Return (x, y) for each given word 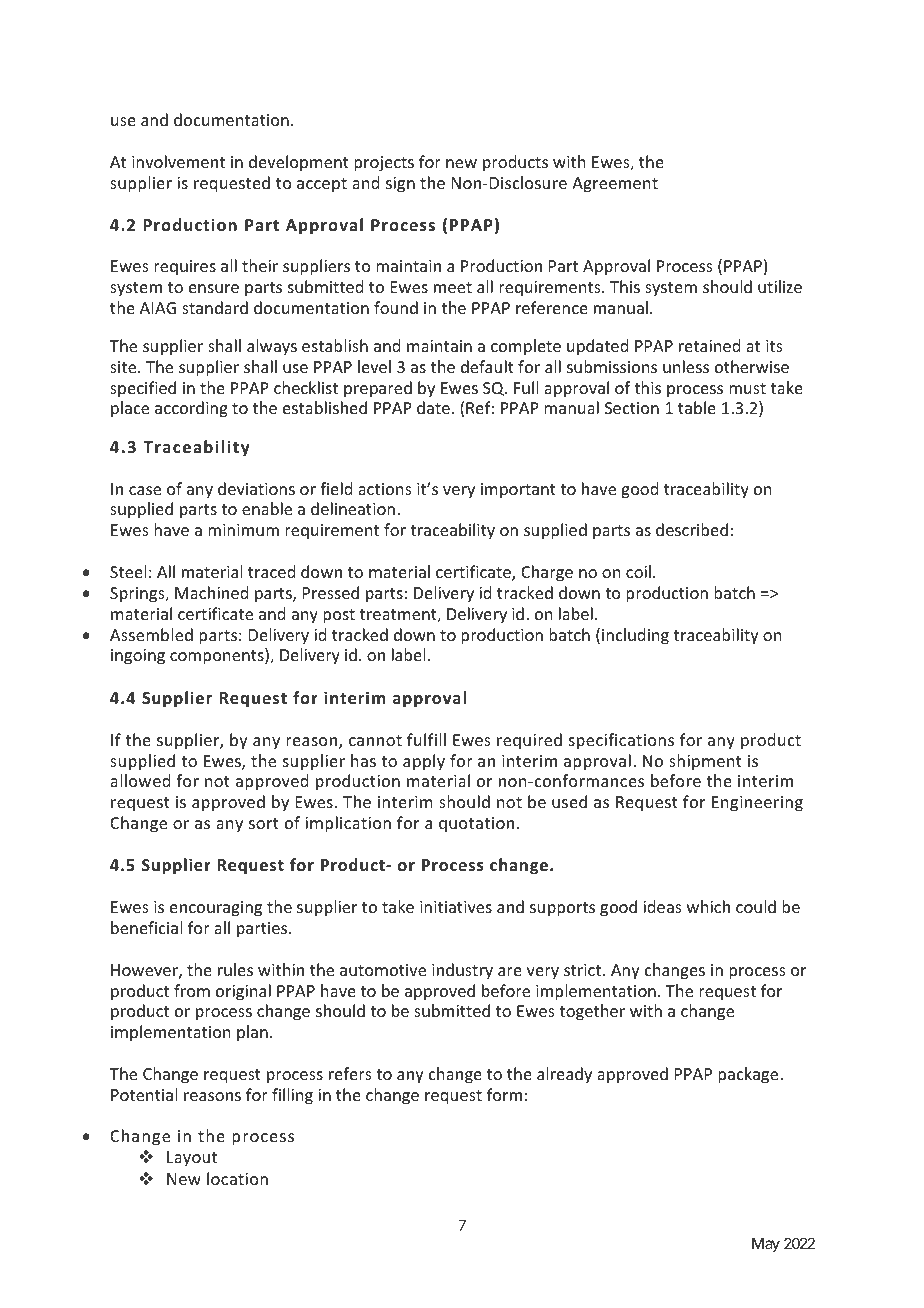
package (749, 1075)
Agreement (615, 185)
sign (400, 185)
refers (350, 1073)
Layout (192, 1159)
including (635, 636)
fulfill (426, 739)
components (218, 657)
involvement (178, 161)
